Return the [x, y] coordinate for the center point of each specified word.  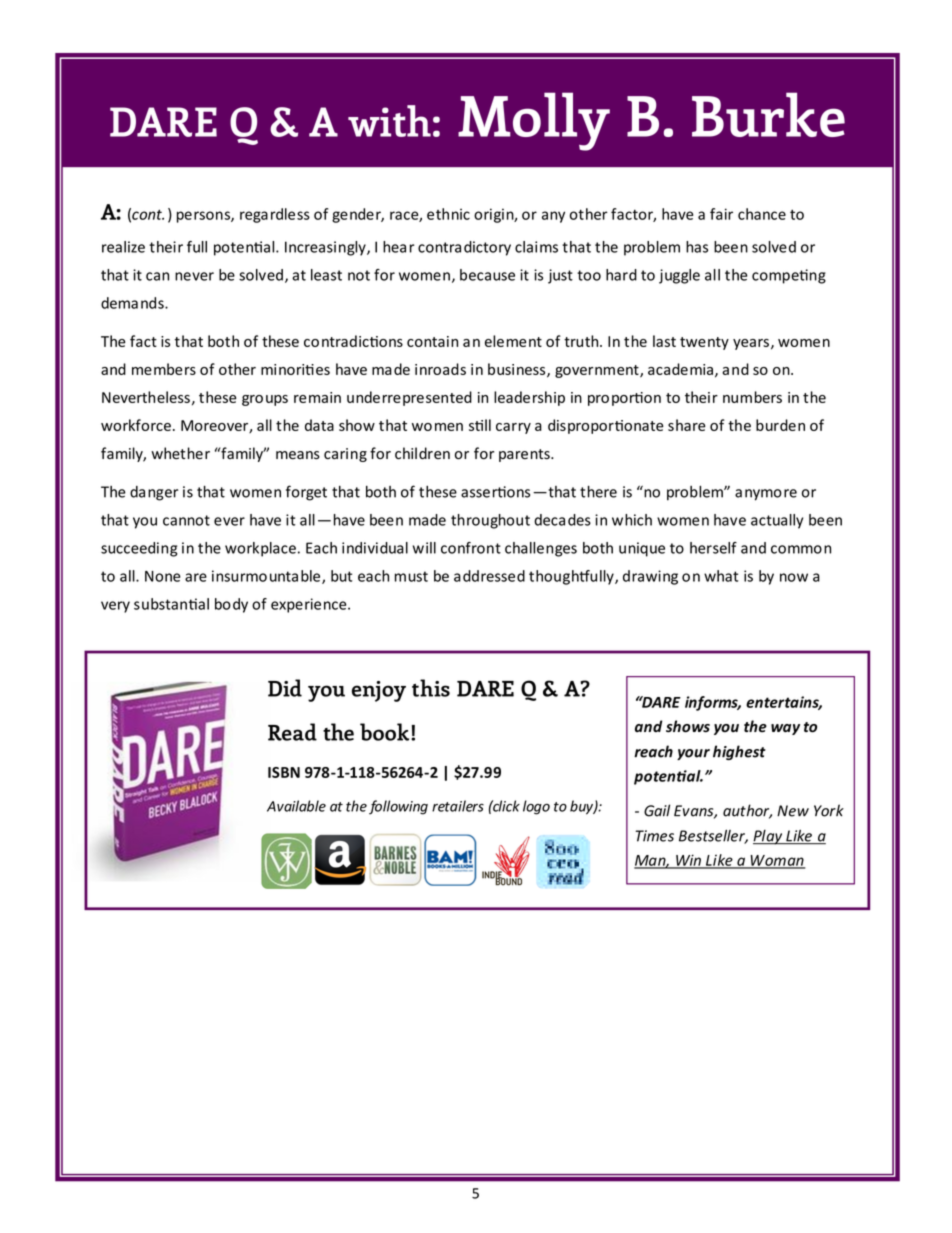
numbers [752, 397]
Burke [768, 114]
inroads [440, 369]
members [164, 369]
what [721, 576]
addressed [489, 576]
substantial [171, 604]
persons [204, 217]
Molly [534, 121]
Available [296, 806]
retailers [458, 806]
